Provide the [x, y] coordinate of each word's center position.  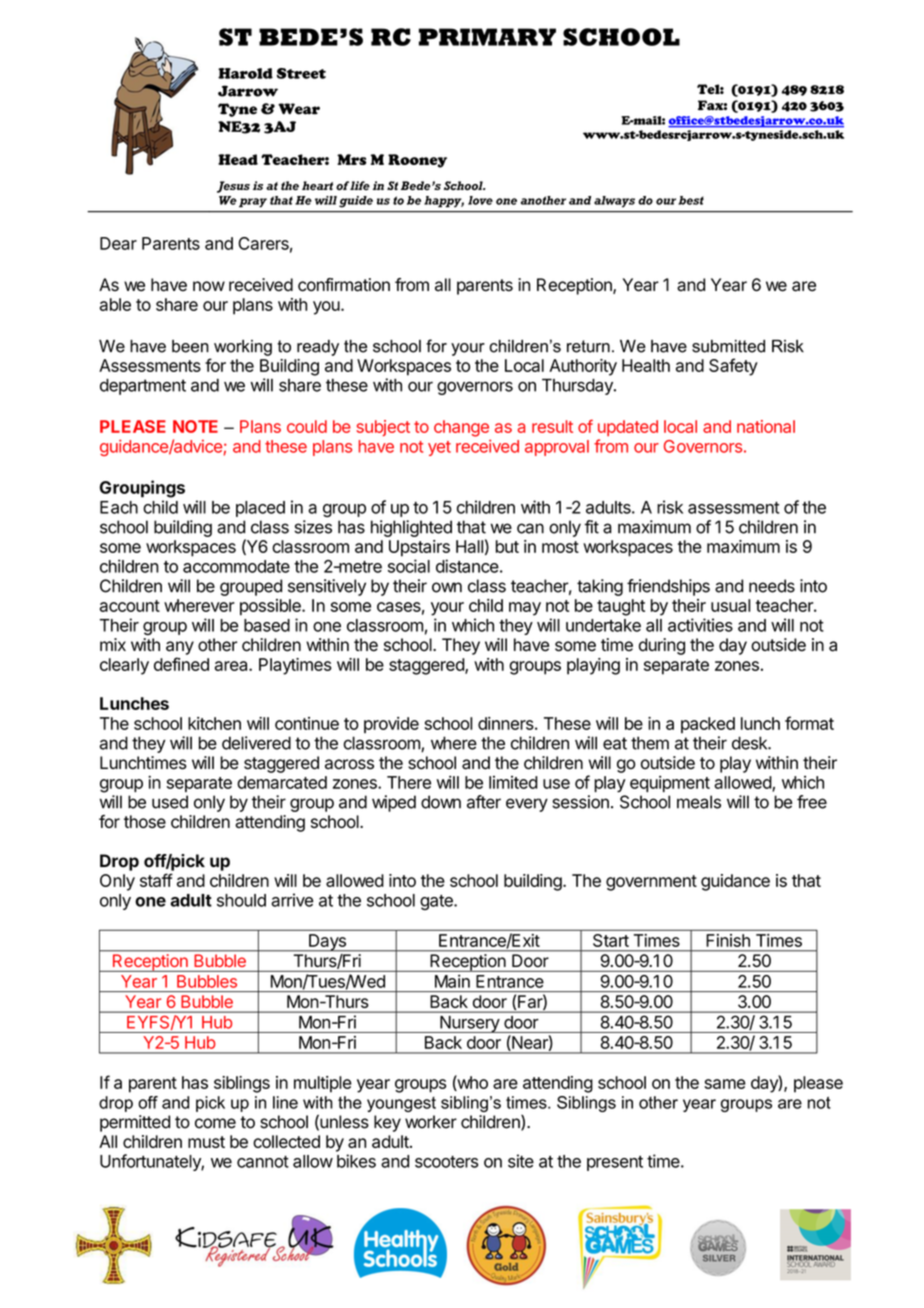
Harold [245, 73]
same [725, 1084]
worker [431, 1122]
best [691, 200]
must [206, 1142]
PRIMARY [487, 37]
